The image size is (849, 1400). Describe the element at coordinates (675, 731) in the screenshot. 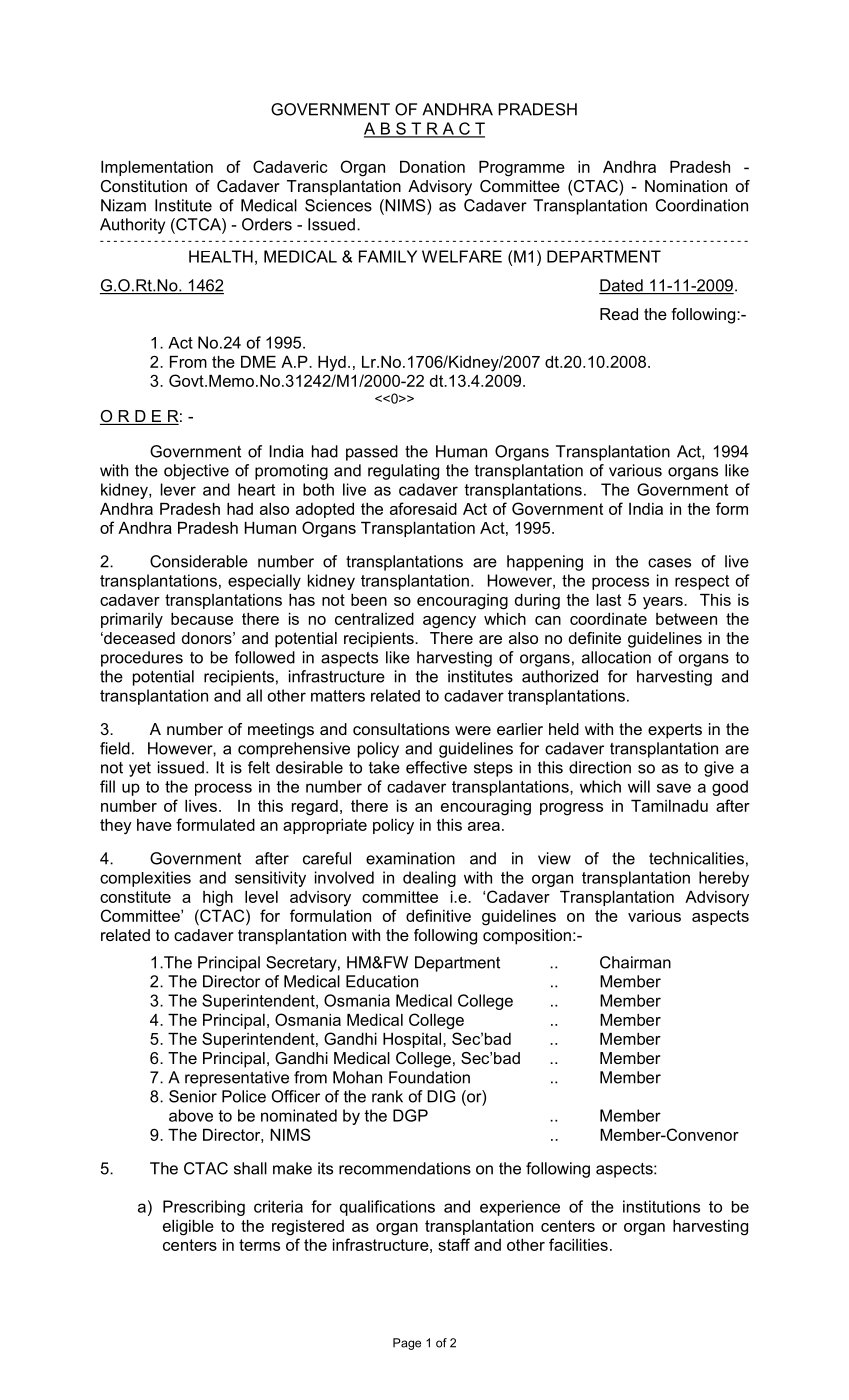

I see `experts` at that location.
